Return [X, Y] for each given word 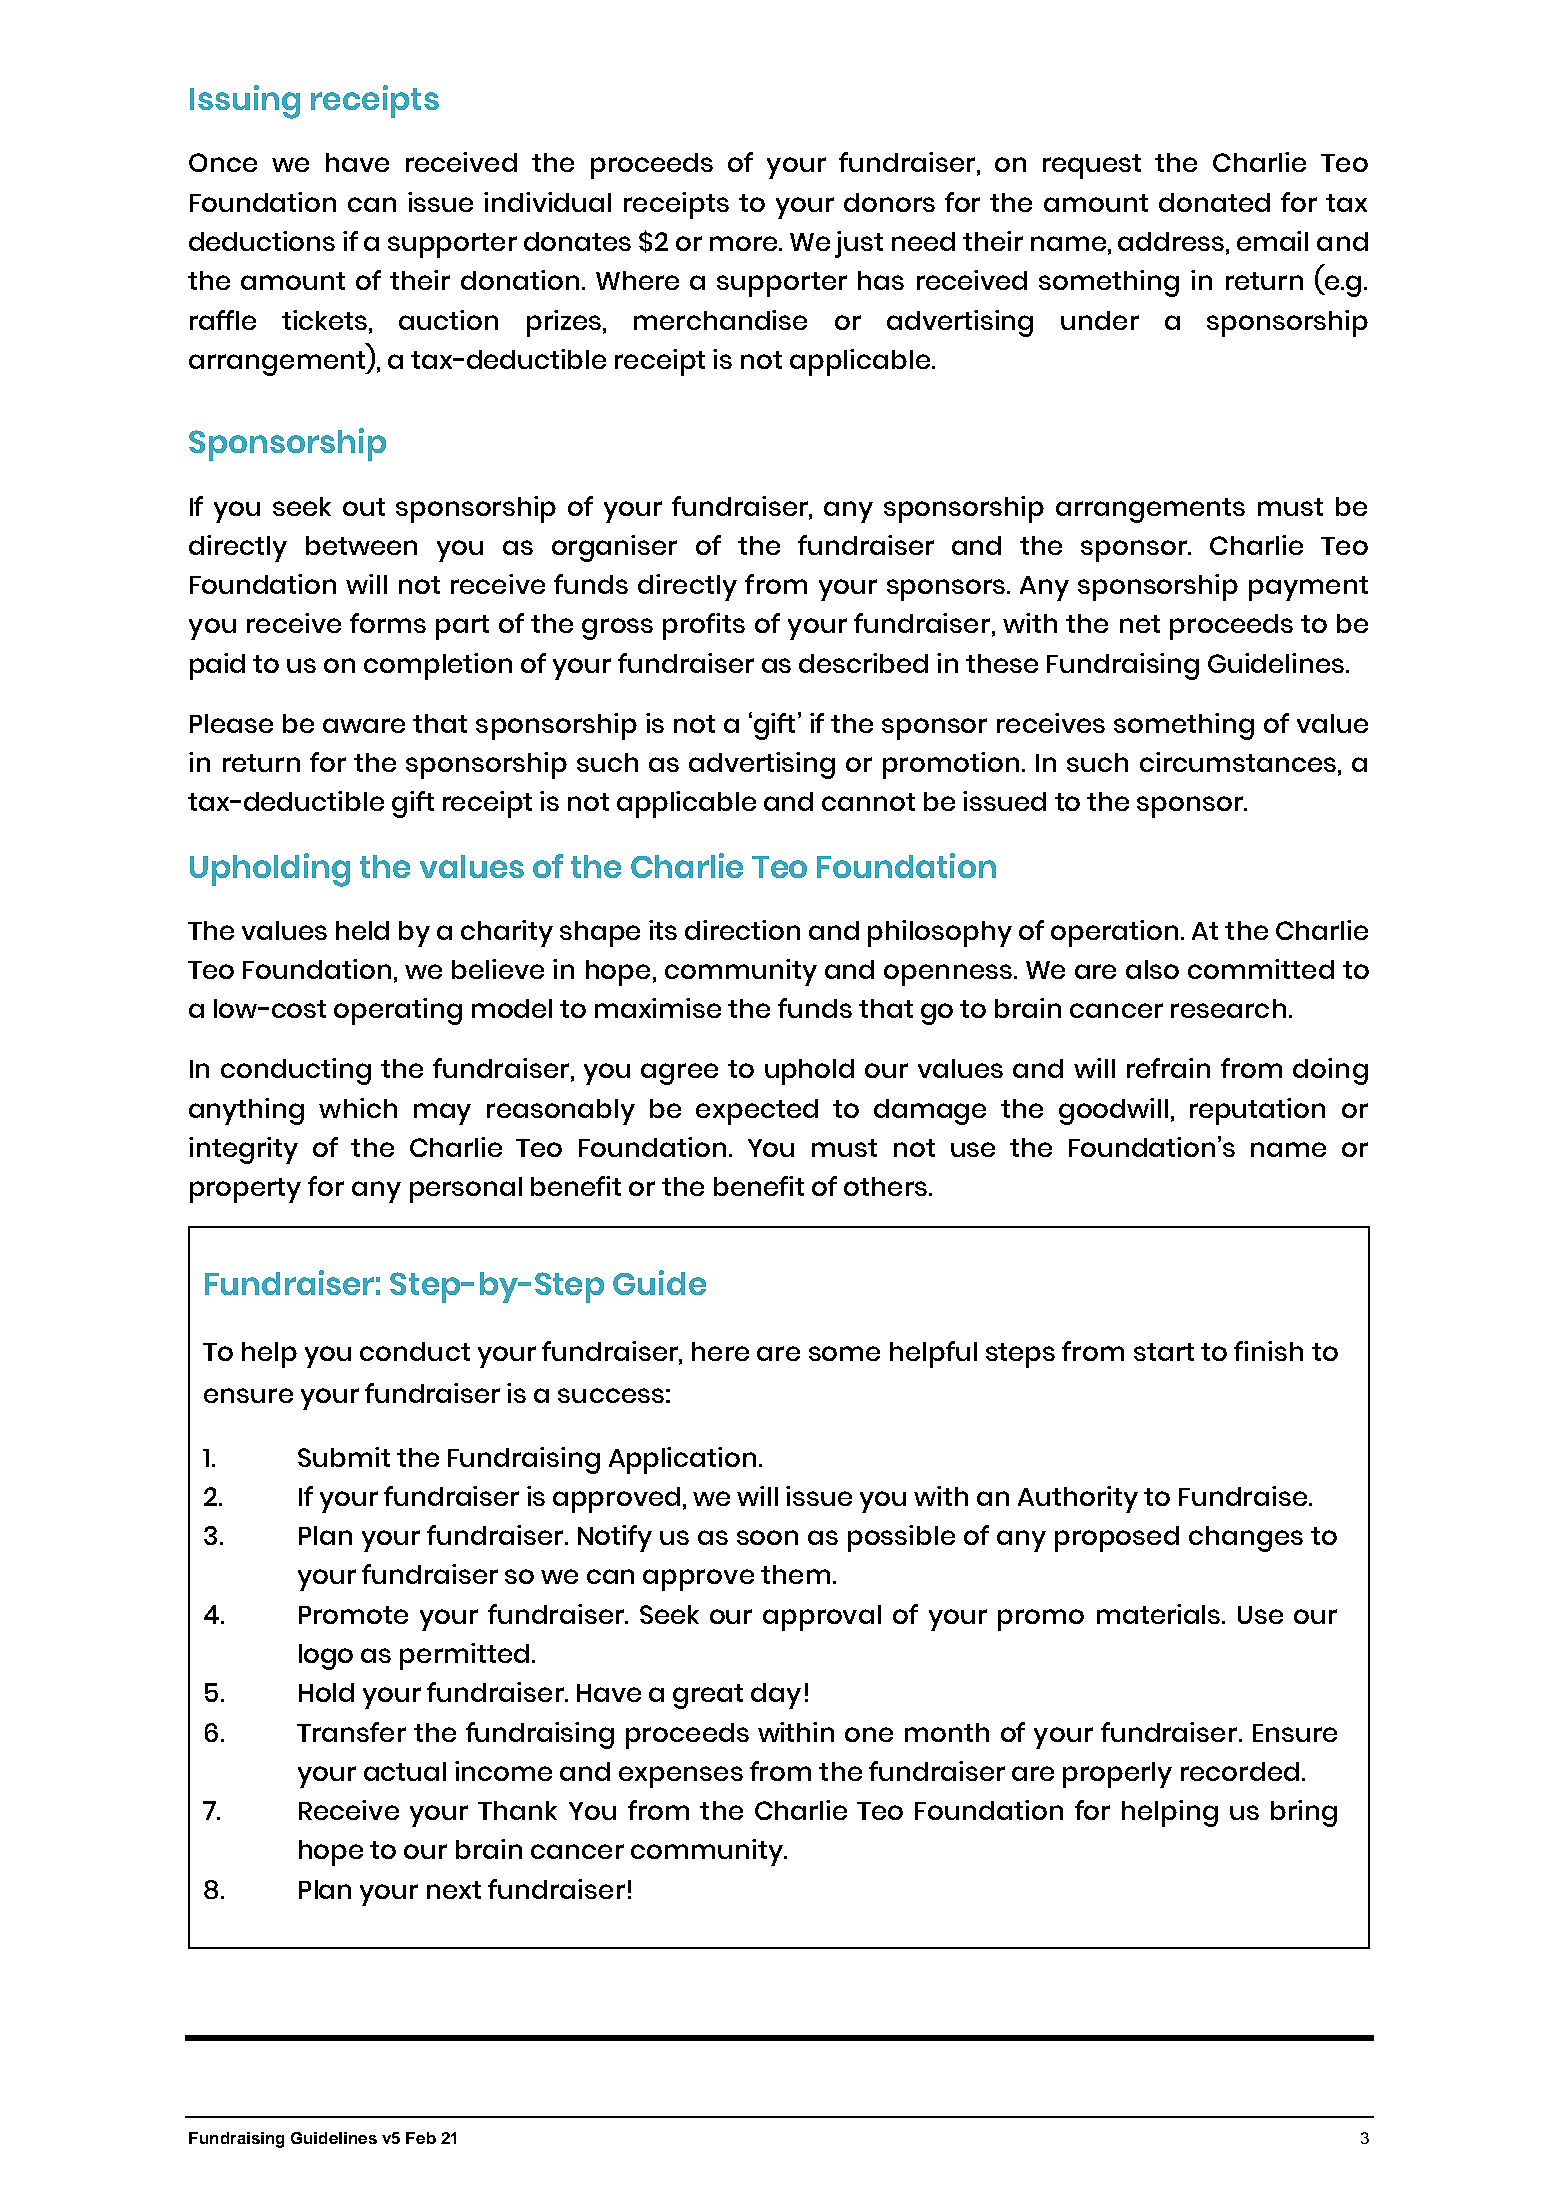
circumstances [1238, 762]
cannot [868, 802]
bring [1304, 1813]
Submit [344, 1457]
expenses [681, 1777]
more [745, 243]
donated [1214, 202]
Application [682, 1460]
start [1164, 1352]
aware [364, 725]
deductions [262, 241]
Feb [421, 2138]
